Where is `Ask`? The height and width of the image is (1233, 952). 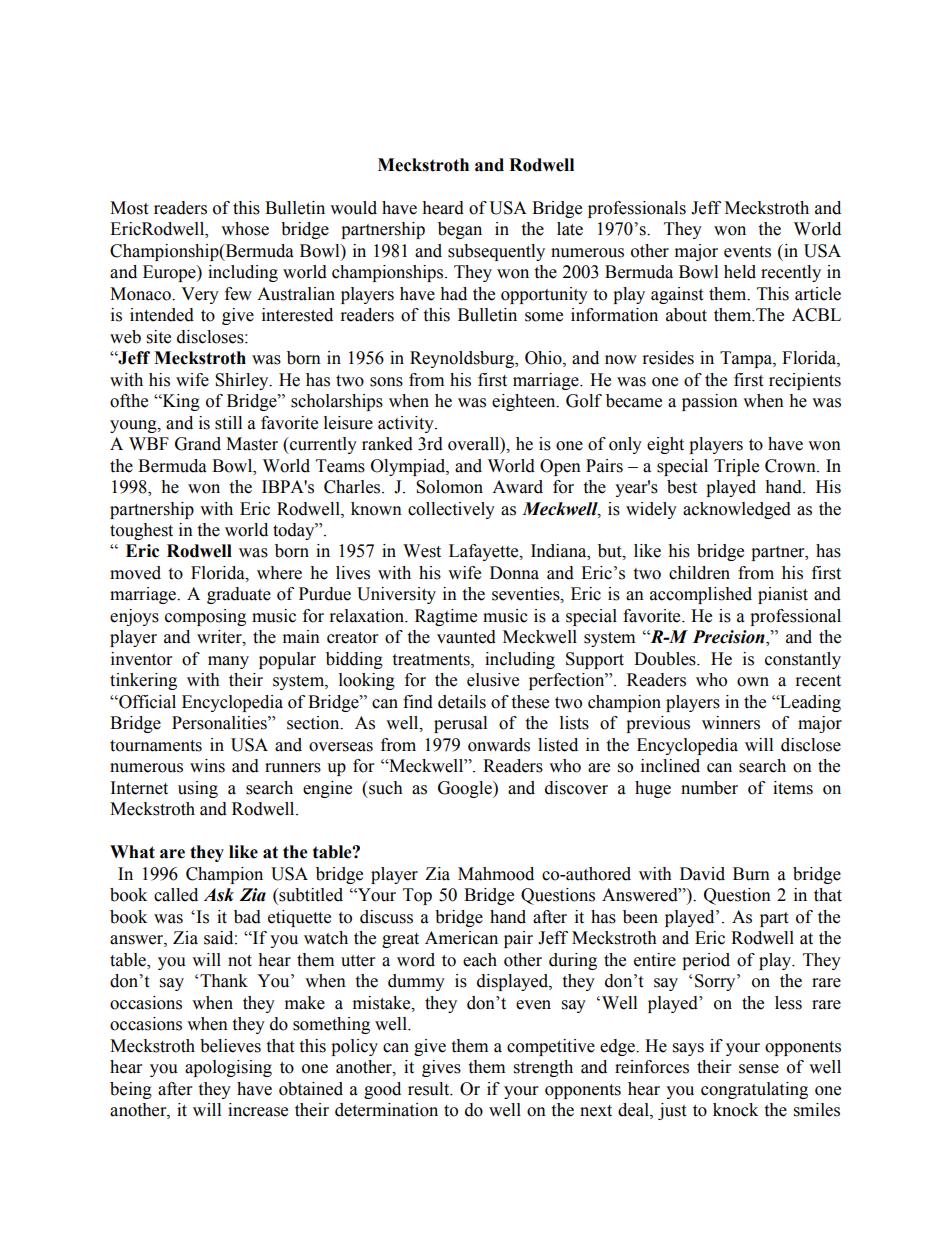
Ask is located at coordinates (219, 895).
